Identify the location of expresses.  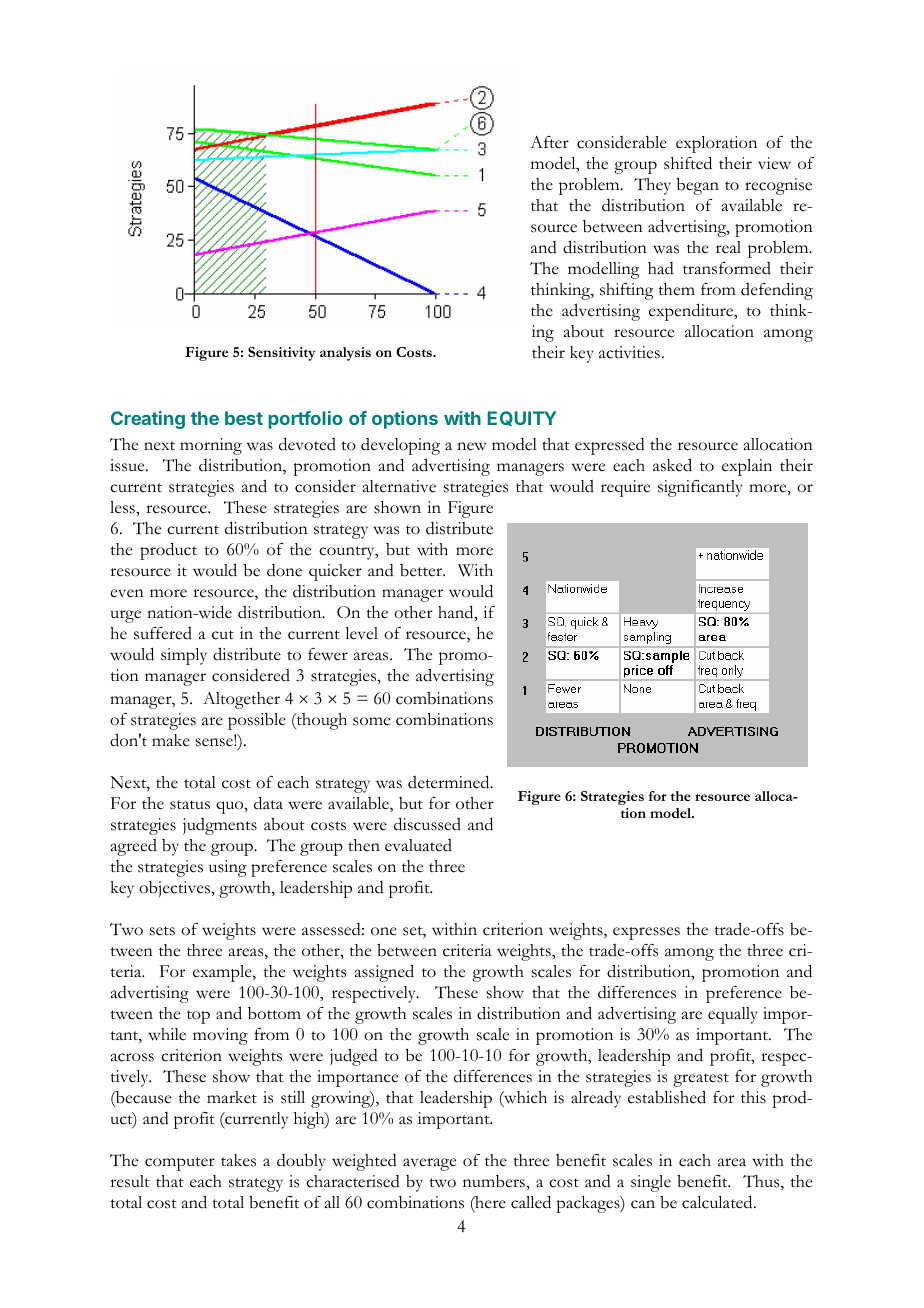
(646, 933).
